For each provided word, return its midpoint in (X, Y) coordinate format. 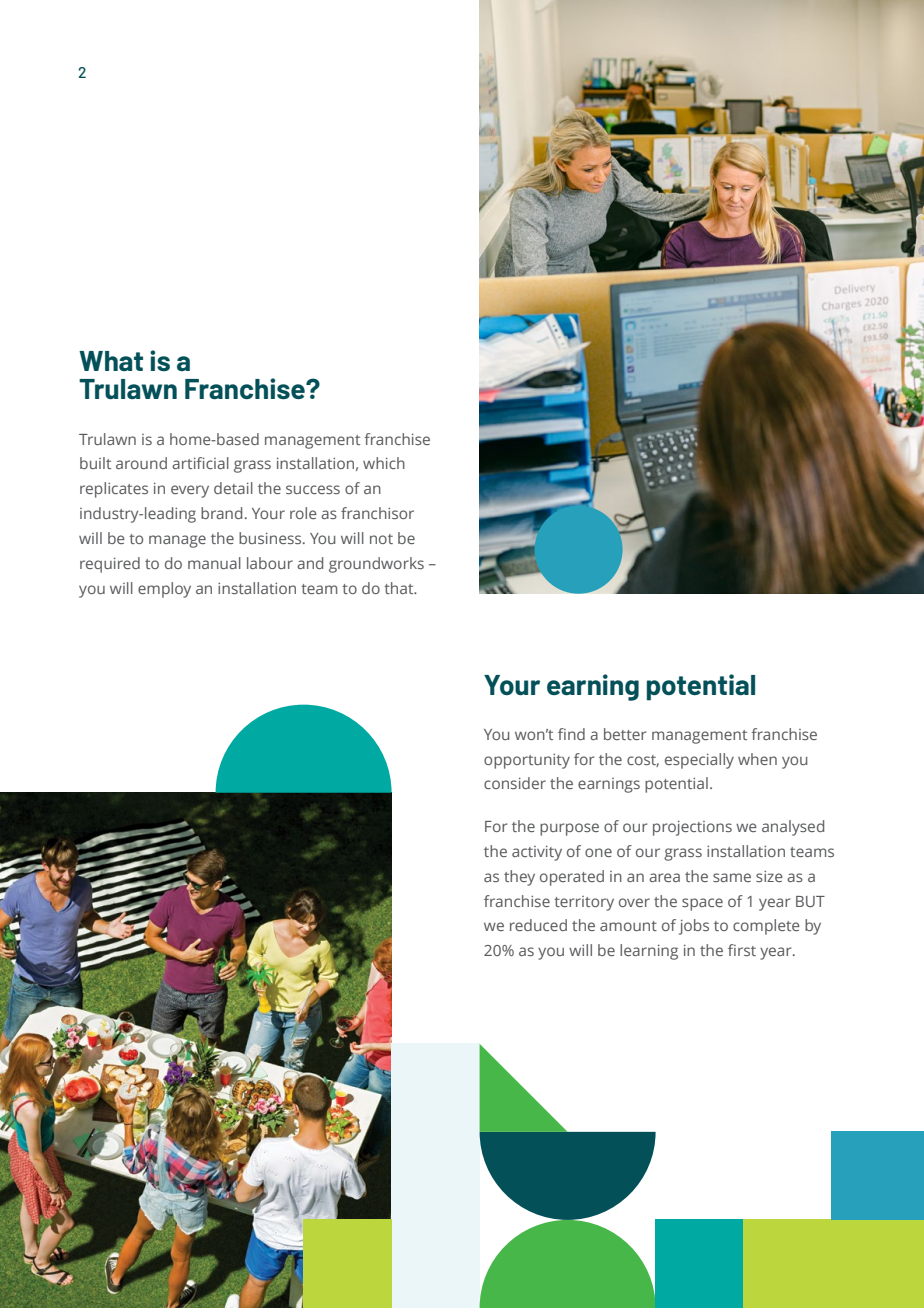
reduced (538, 925)
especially (699, 761)
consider (515, 783)
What (111, 361)
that (400, 588)
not (381, 539)
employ (164, 590)
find (571, 734)
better (625, 734)
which (384, 463)
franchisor (377, 513)
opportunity (527, 761)
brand (221, 513)
